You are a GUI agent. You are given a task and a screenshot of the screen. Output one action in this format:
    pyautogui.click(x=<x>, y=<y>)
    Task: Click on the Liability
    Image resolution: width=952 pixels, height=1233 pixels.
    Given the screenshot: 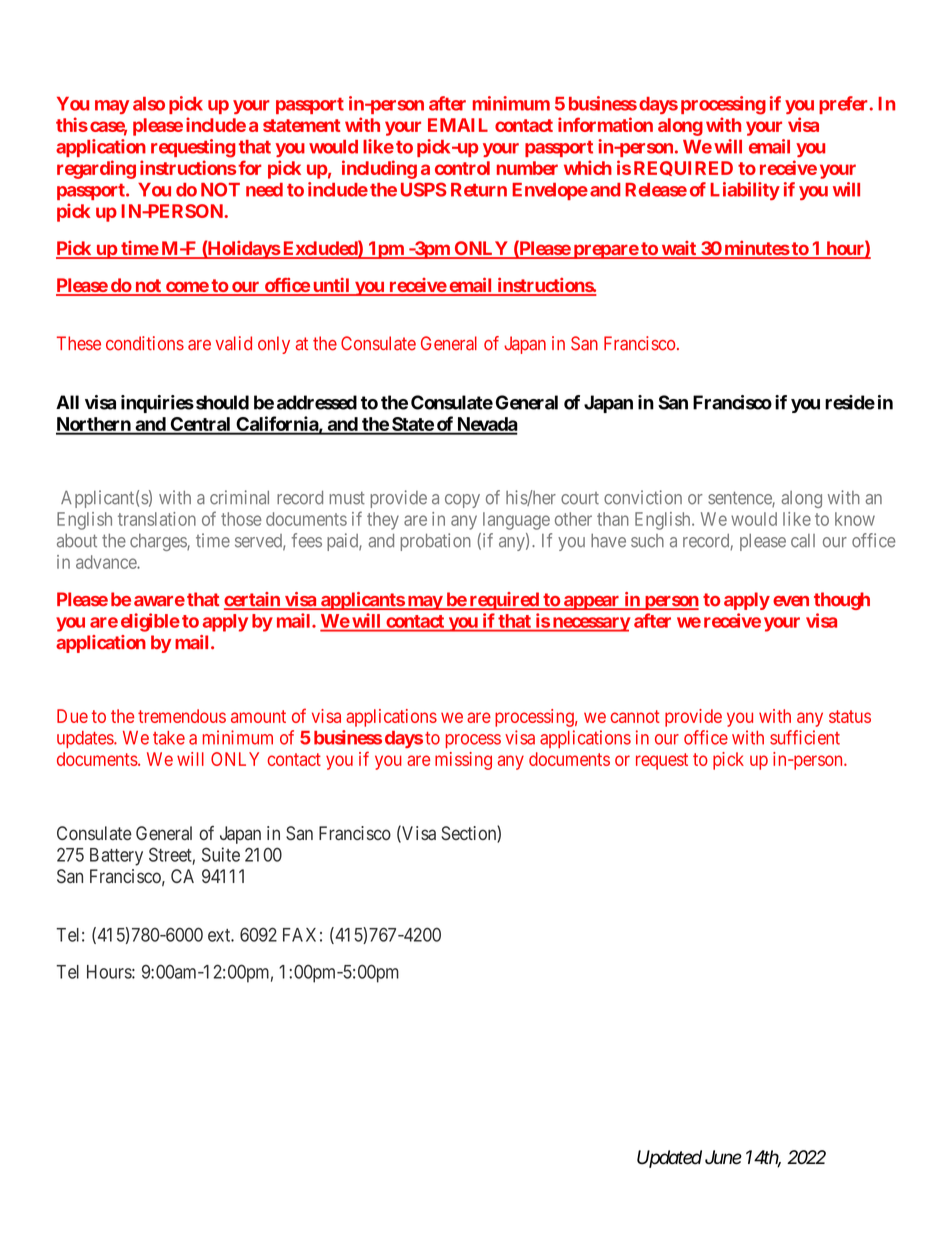 What is the action you would take?
    pyautogui.click(x=745, y=191)
